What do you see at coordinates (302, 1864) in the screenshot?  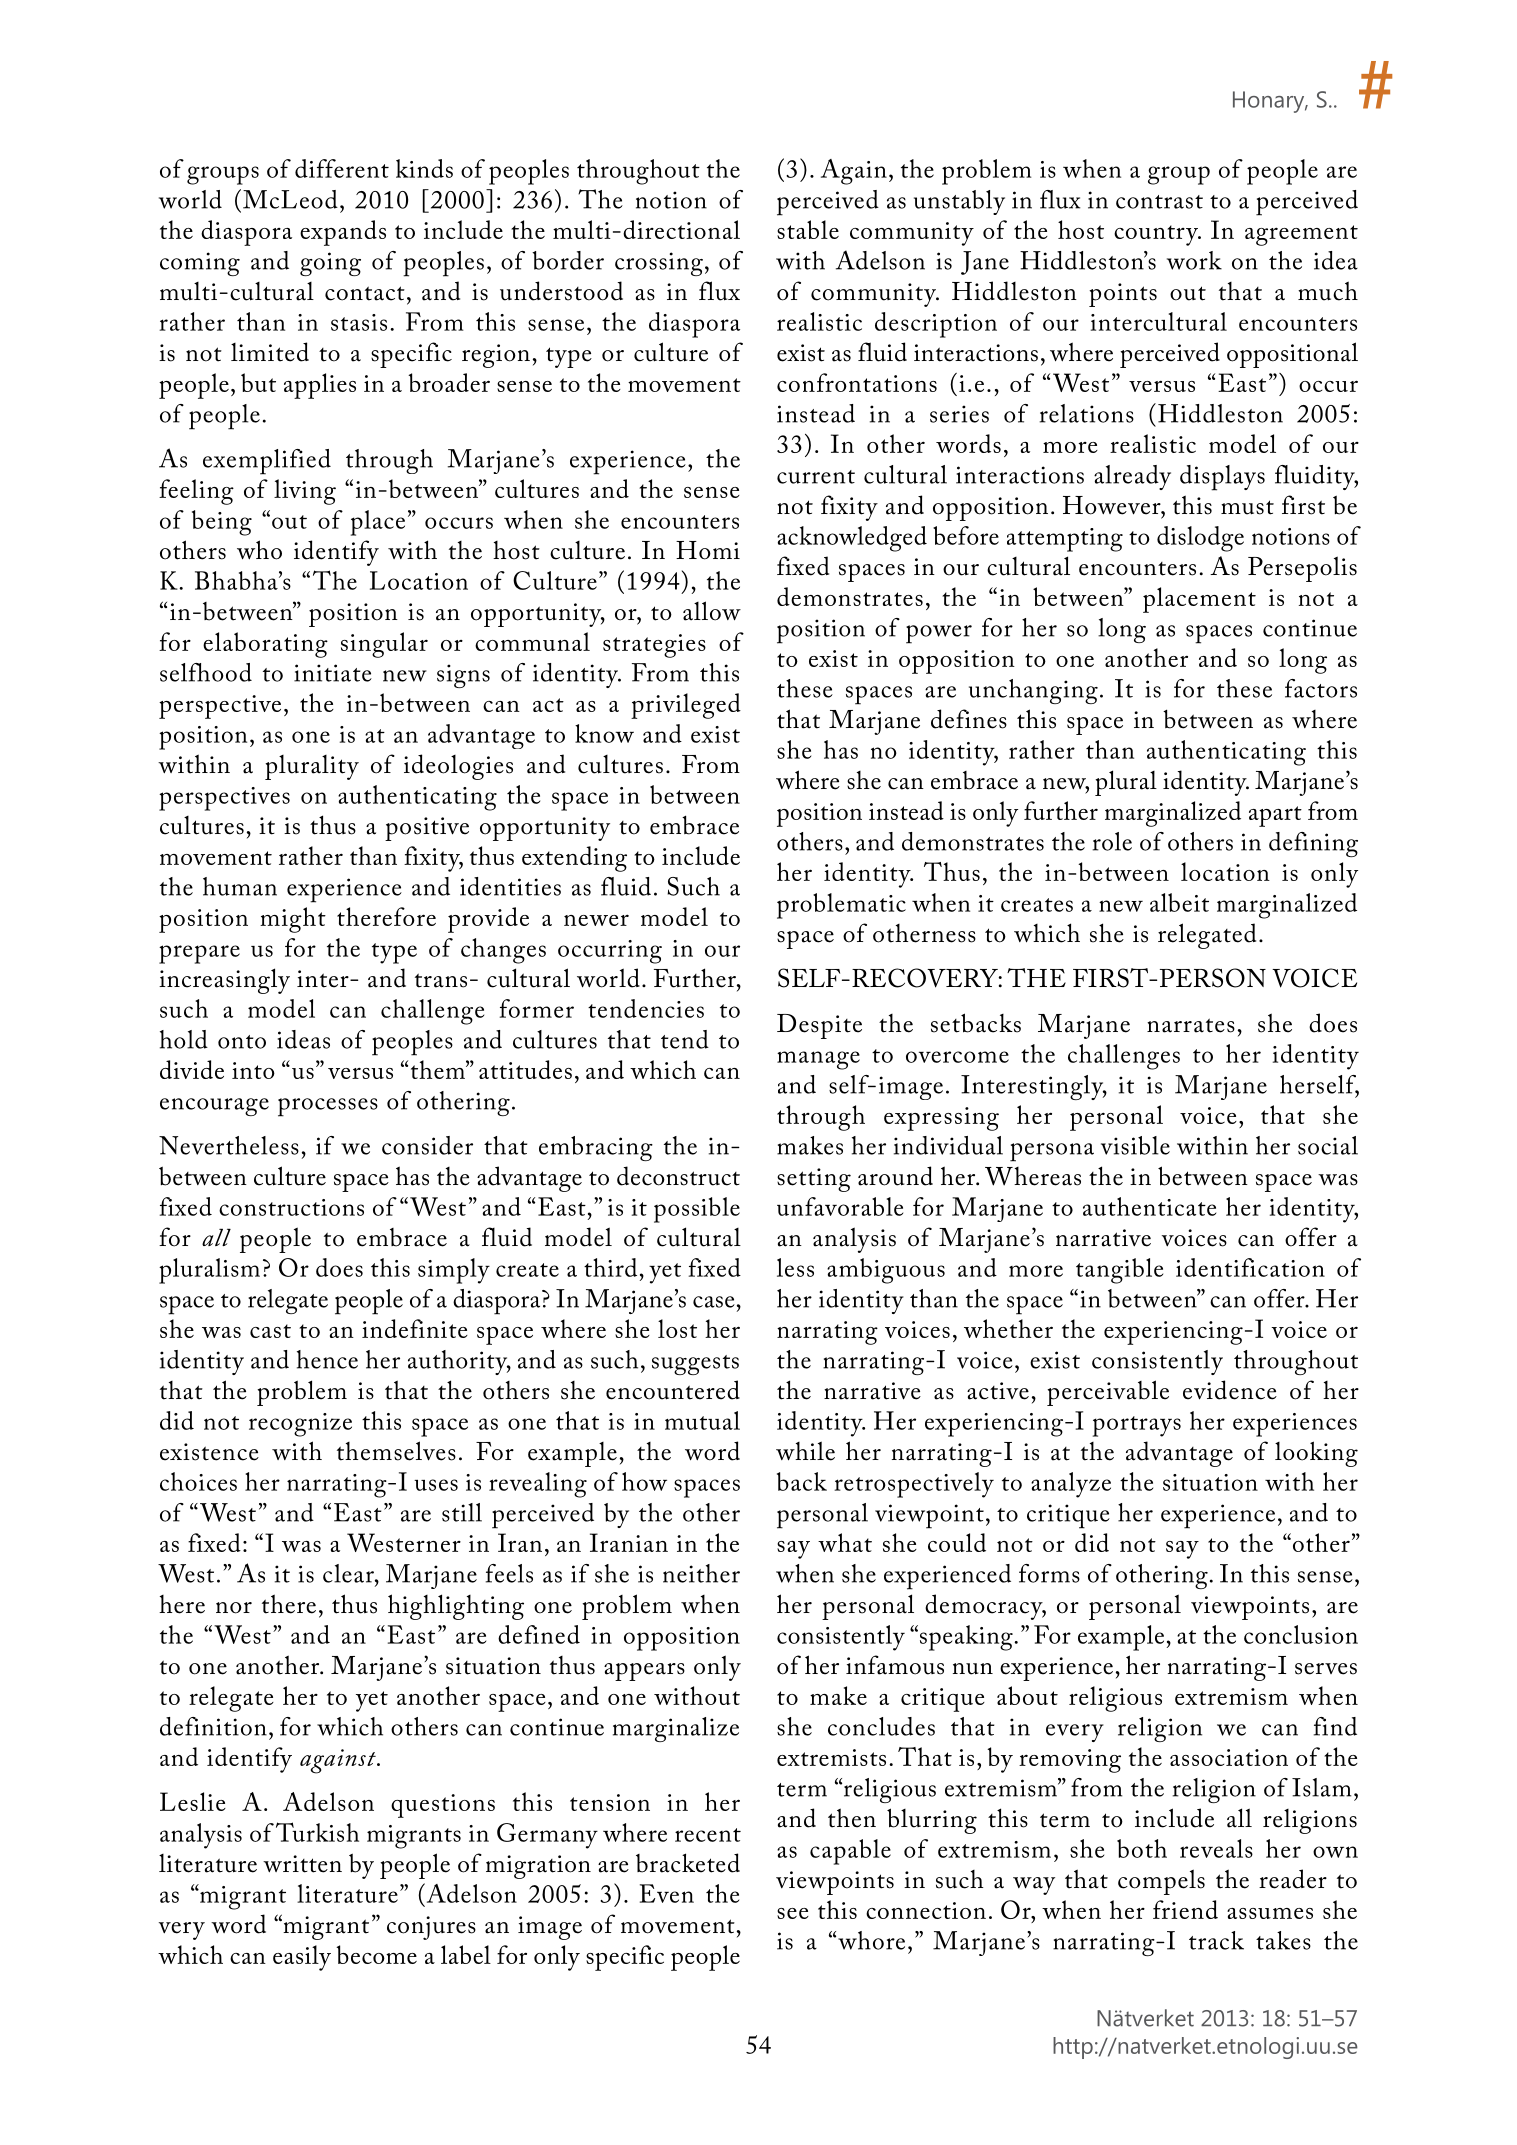 I see `written` at bounding box center [302, 1864].
